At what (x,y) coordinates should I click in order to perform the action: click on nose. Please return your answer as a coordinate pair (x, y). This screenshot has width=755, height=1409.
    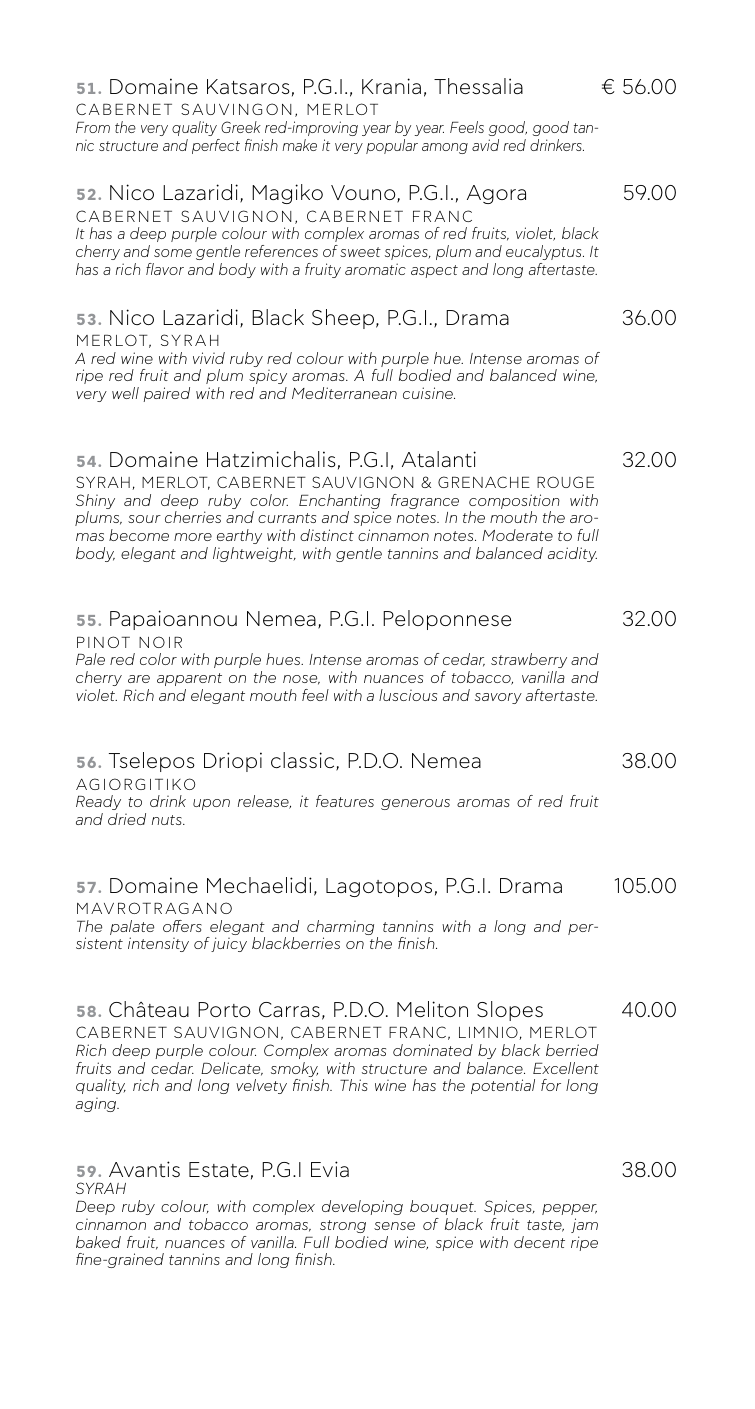
    Looking at the image, I should click on (301, 680).
